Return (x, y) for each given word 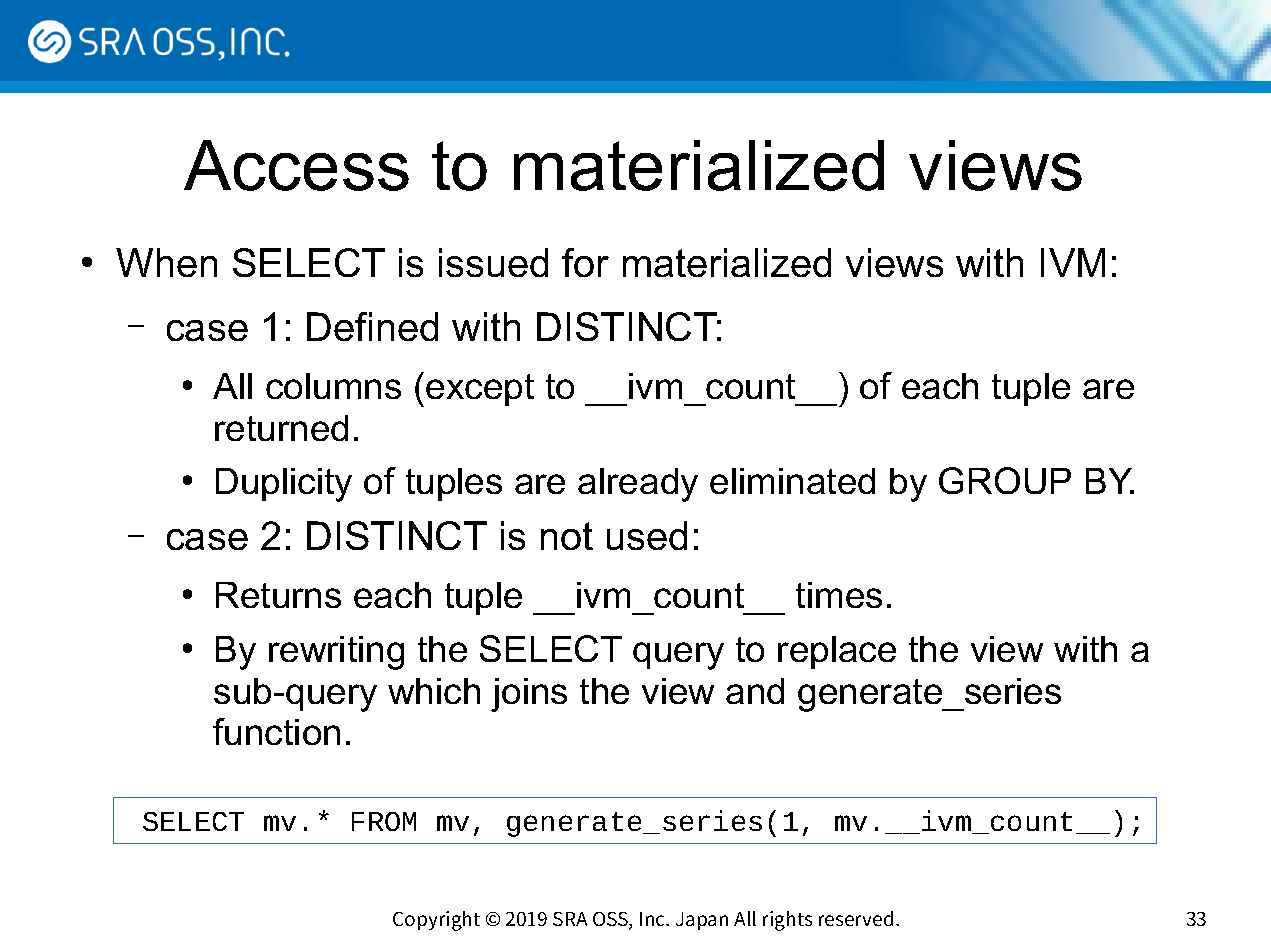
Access (296, 165)
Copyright (436, 921)
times (839, 595)
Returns (278, 595)
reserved (856, 918)
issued (493, 262)
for (585, 262)
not (567, 536)
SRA (570, 919)
